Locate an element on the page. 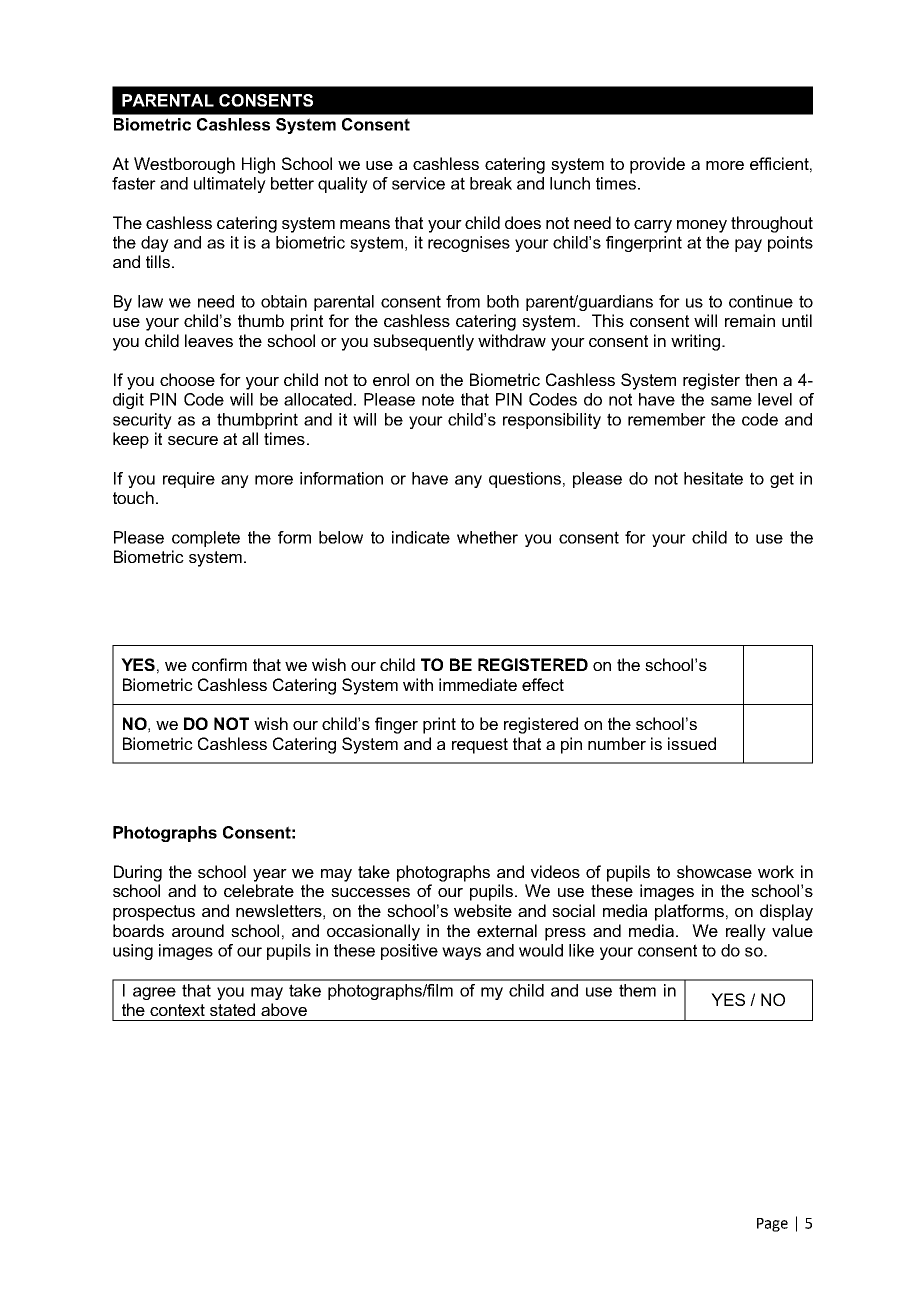 The width and height of the image is (924, 1308). money is located at coordinates (702, 226).
